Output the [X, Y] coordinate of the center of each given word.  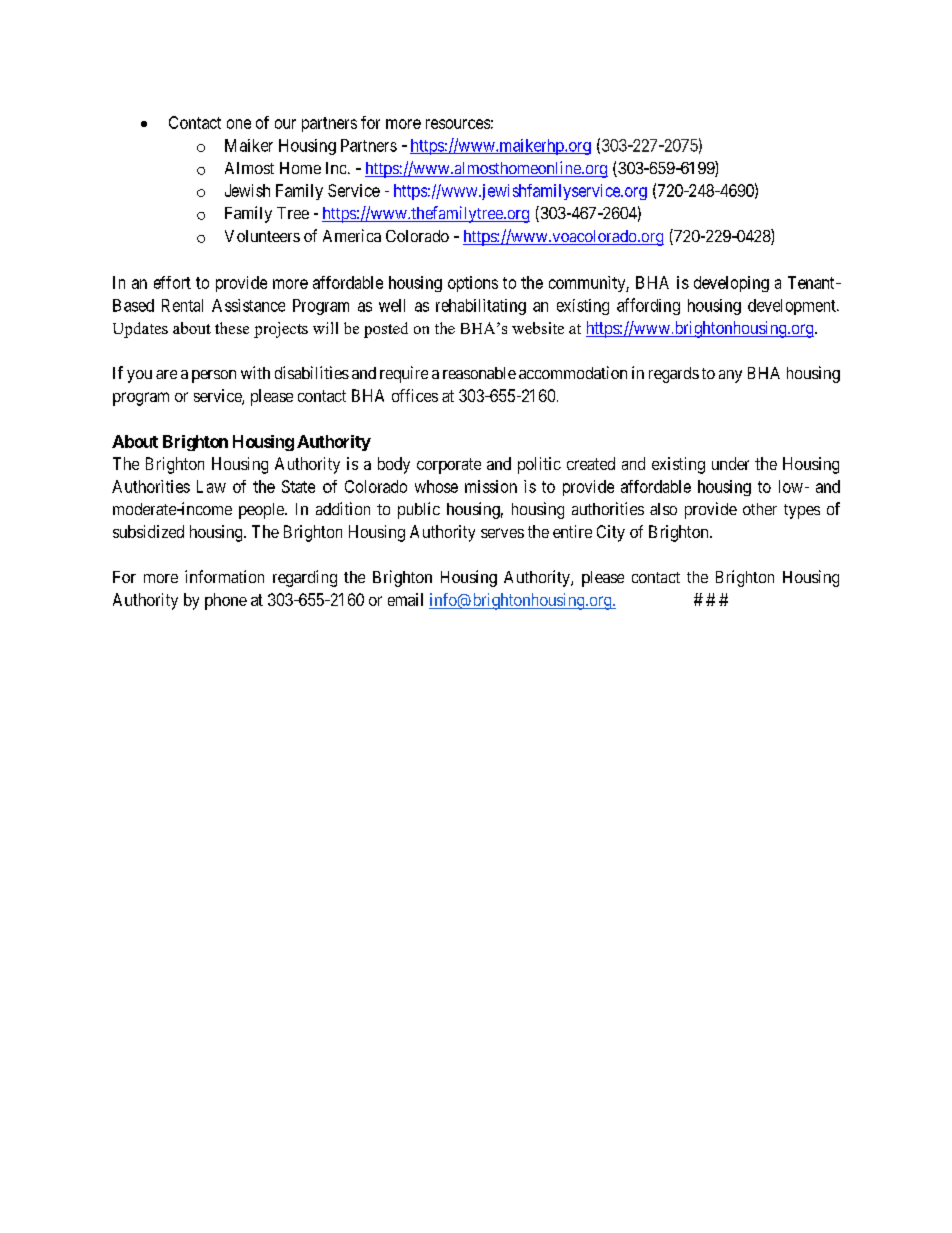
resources [458, 124]
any [730, 376]
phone [226, 601]
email [405, 599]
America [352, 235]
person [214, 376]
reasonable [479, 373]
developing [731, 284]
